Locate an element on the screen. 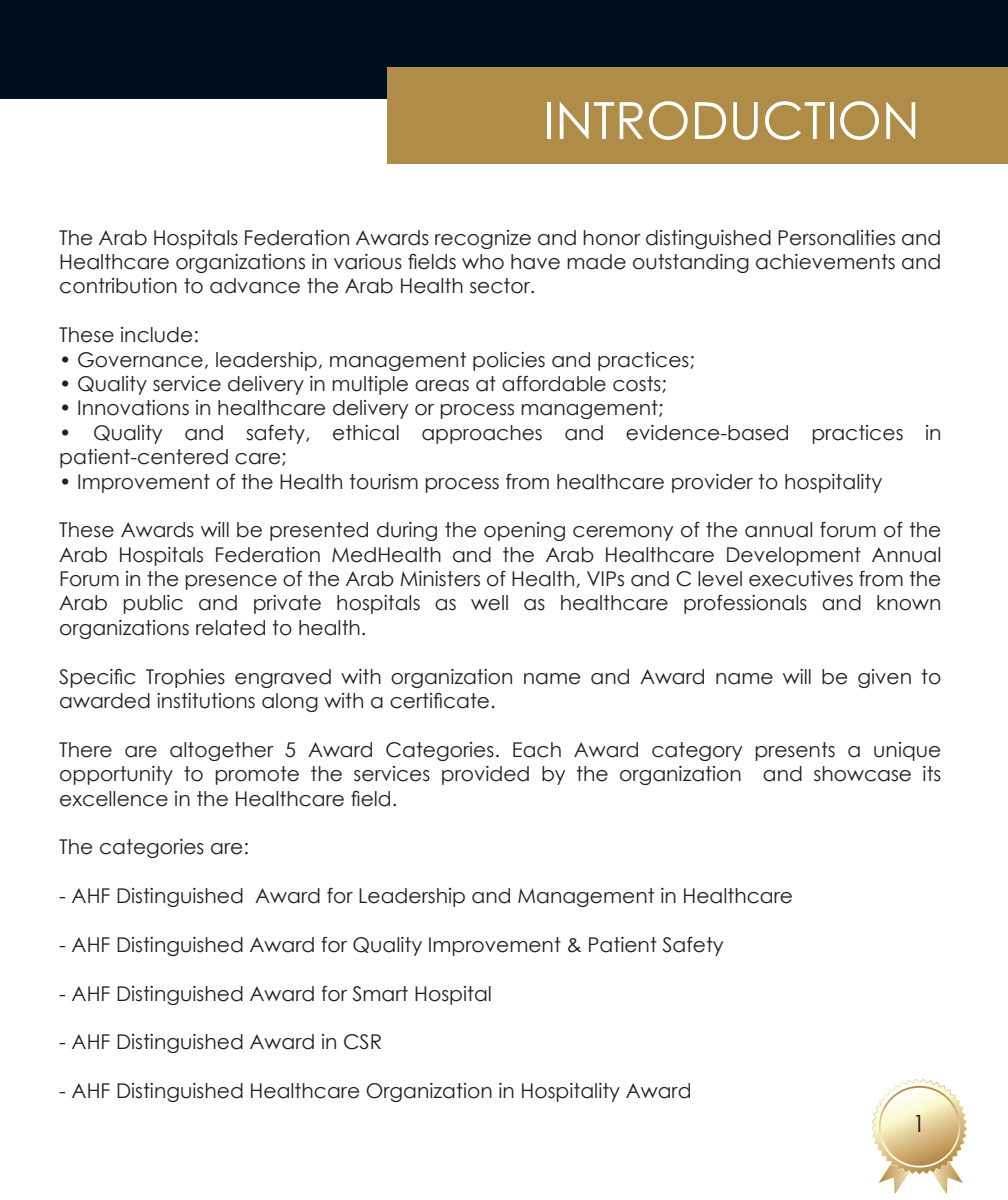  provider is located at coordinates (712, 483).
